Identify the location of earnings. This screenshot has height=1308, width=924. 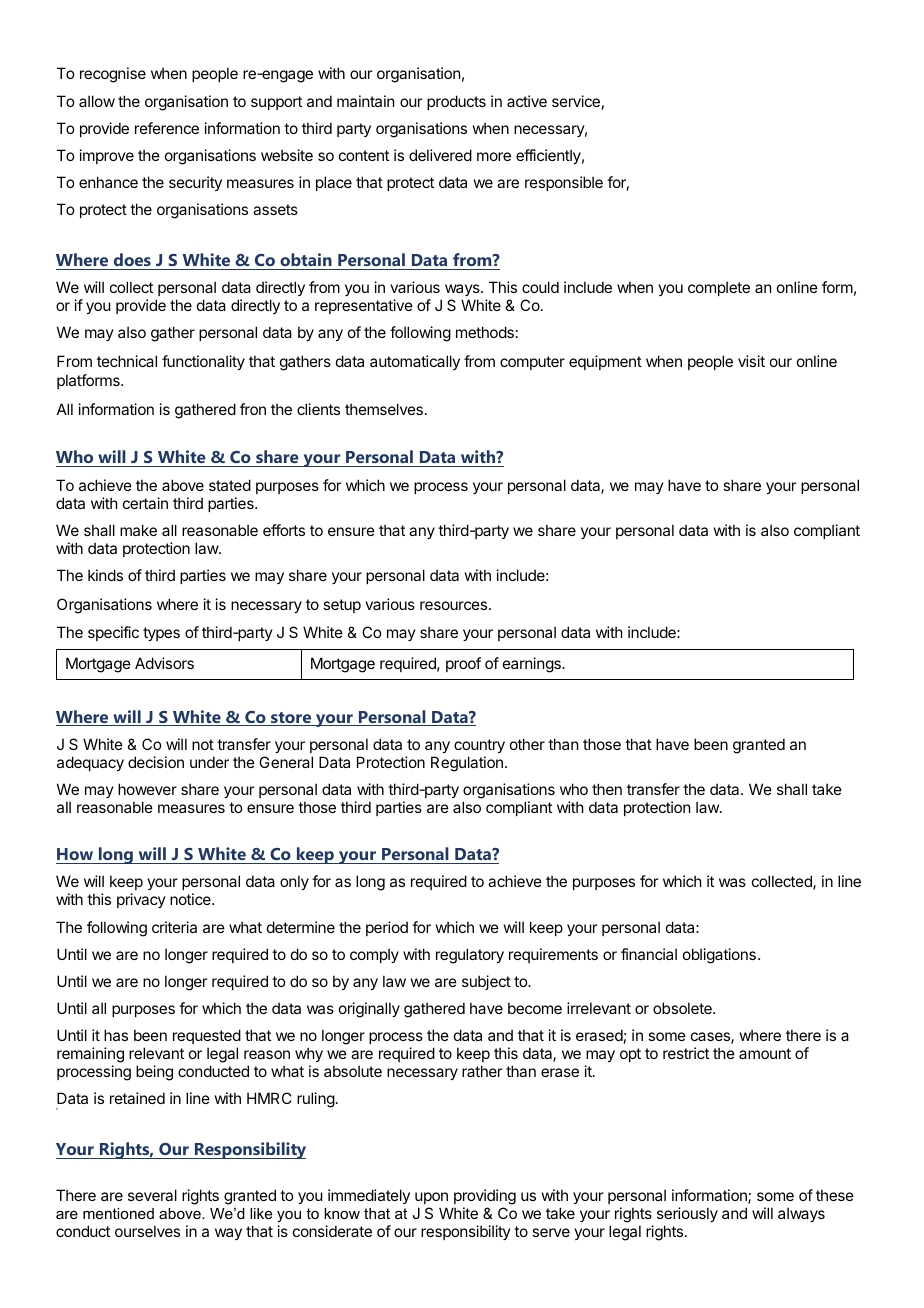
(533, 665).
